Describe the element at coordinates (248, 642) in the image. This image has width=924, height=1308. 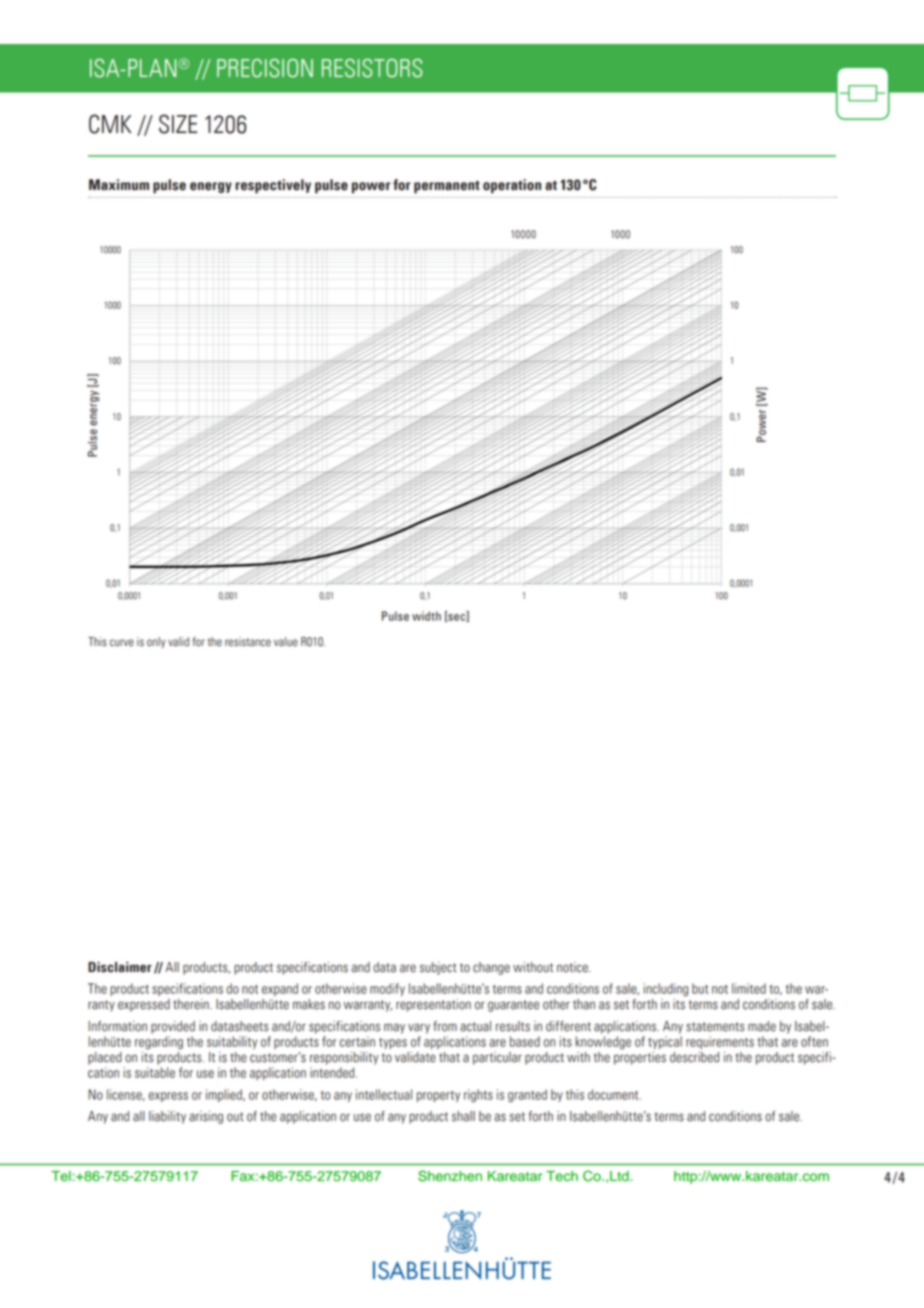
I see `resistance` at that location.
